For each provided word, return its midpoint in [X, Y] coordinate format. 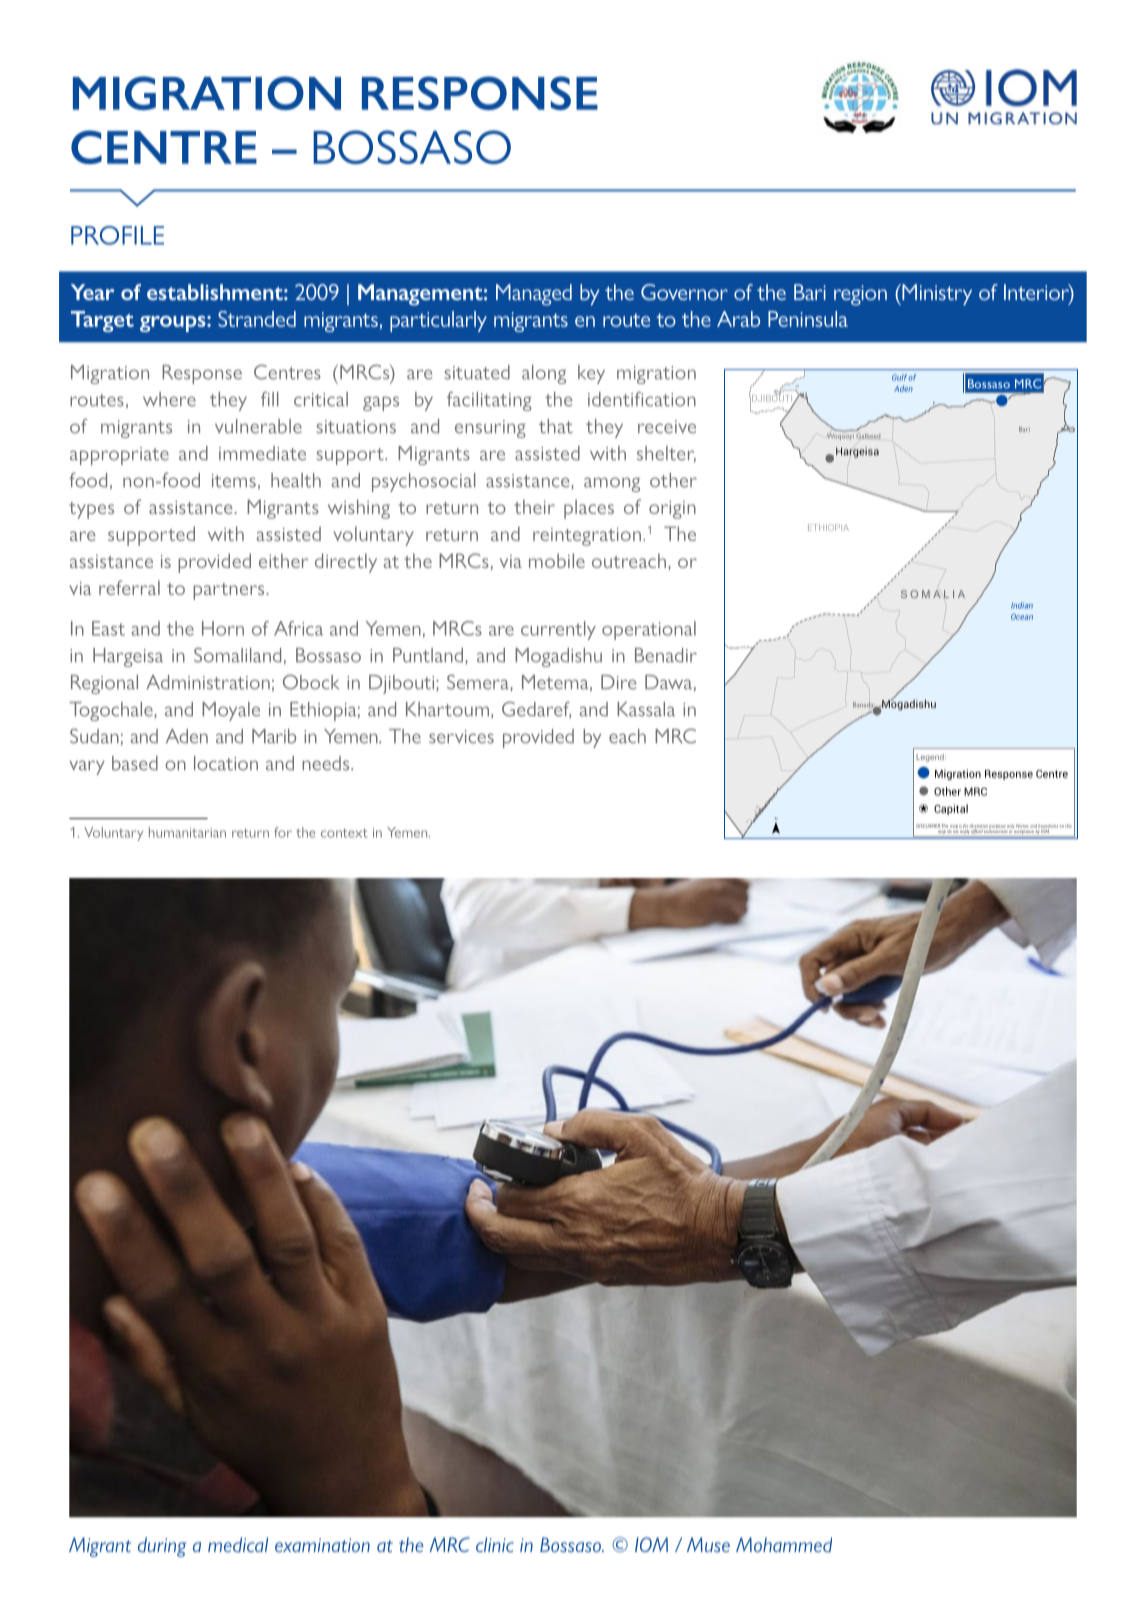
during [162, 1547]
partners [230, 591]
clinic [495, 1544]
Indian [1022, 605]
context [344, 833]
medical [238, 1544]
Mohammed [784, 1544]
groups [174, 324]
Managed [534, 295]
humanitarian [187, 832]
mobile [557, 560]
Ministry [936, 295]
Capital [951, 809]
